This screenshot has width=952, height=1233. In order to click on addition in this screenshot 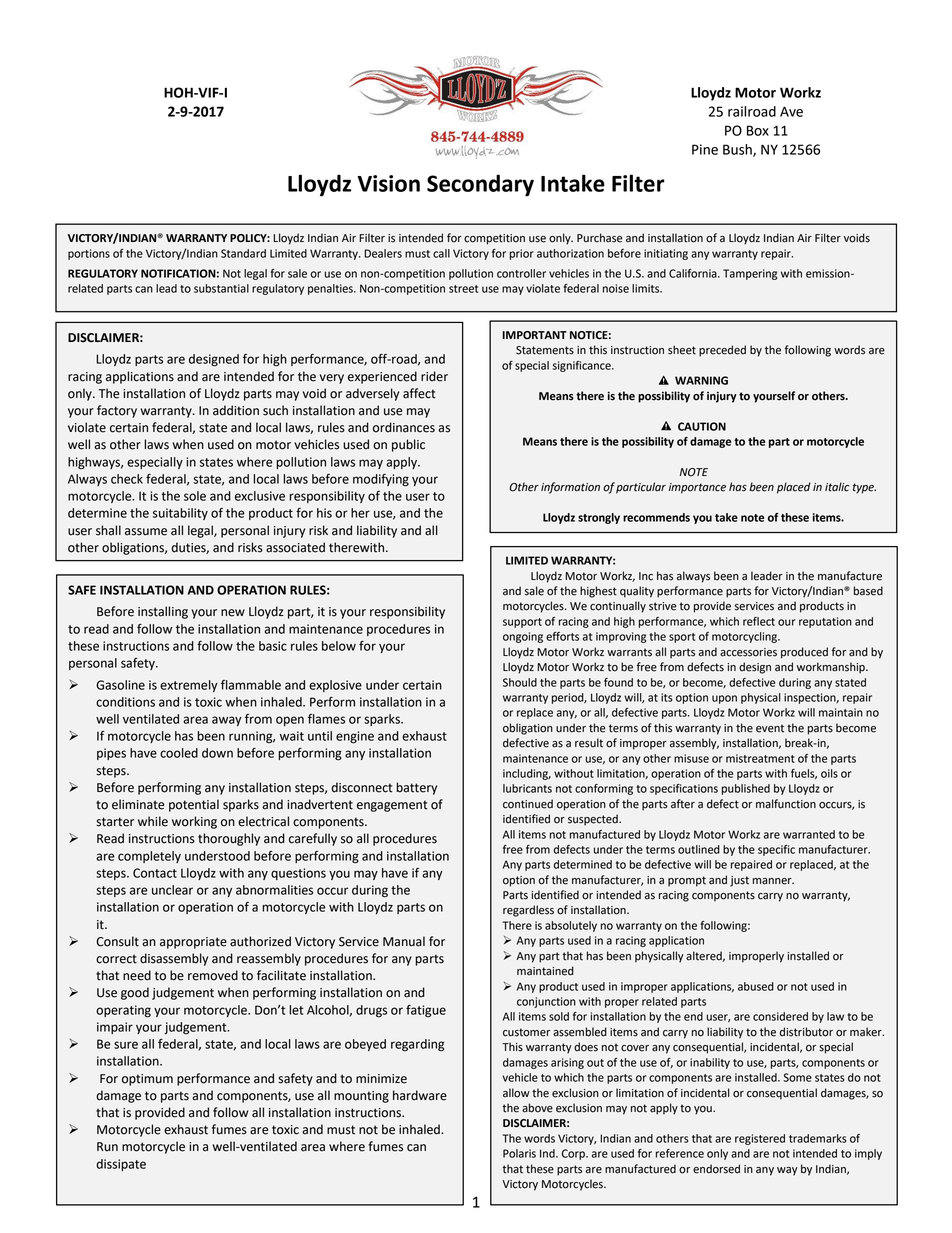, I will do `click(236, 410)`.
